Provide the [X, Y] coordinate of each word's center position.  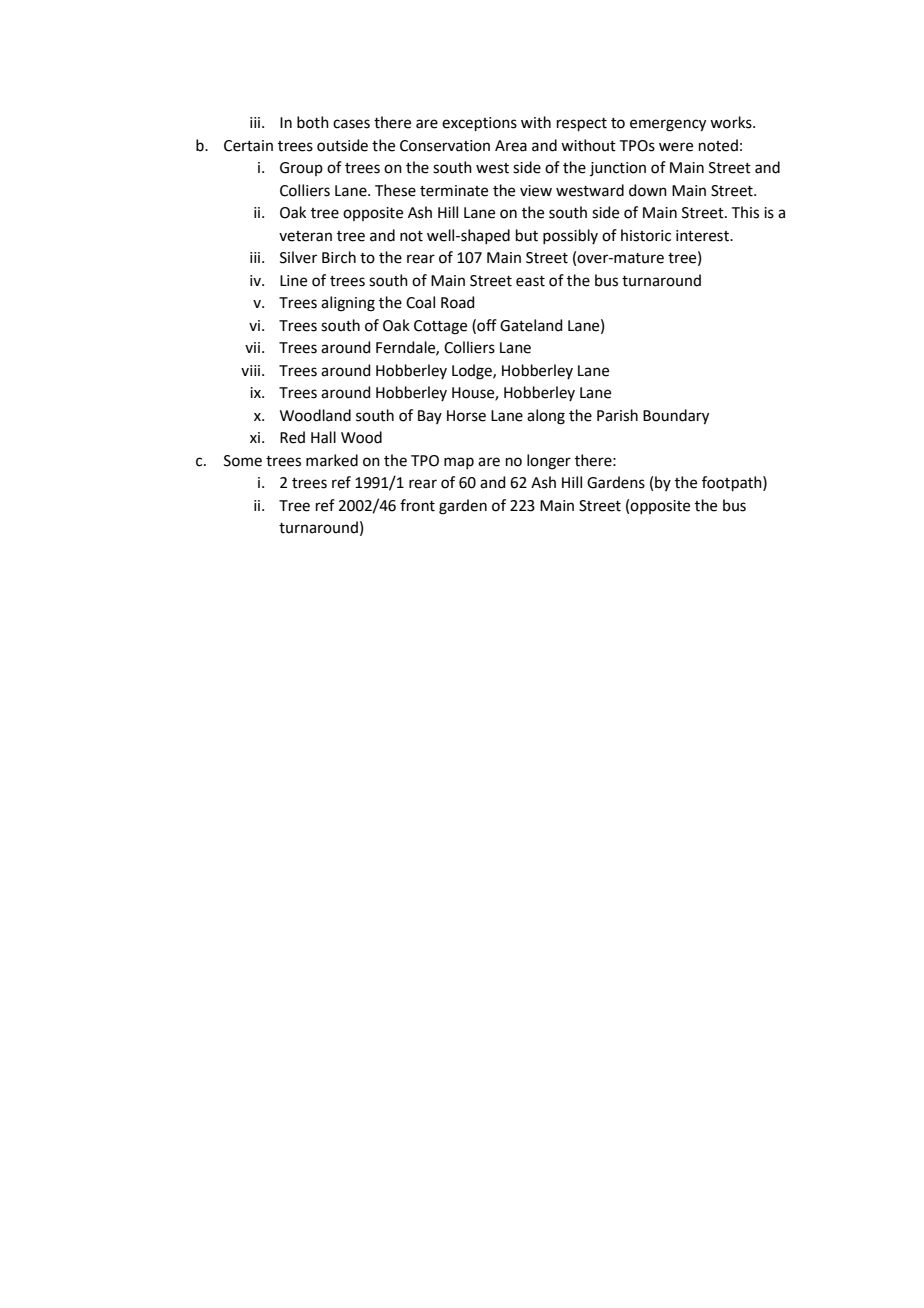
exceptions [479, 124]
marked [332, 460]
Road [458, 302]
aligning [348, 304]
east [530, 281]
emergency [668, 125]
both [313, 122]
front [417, 505]
